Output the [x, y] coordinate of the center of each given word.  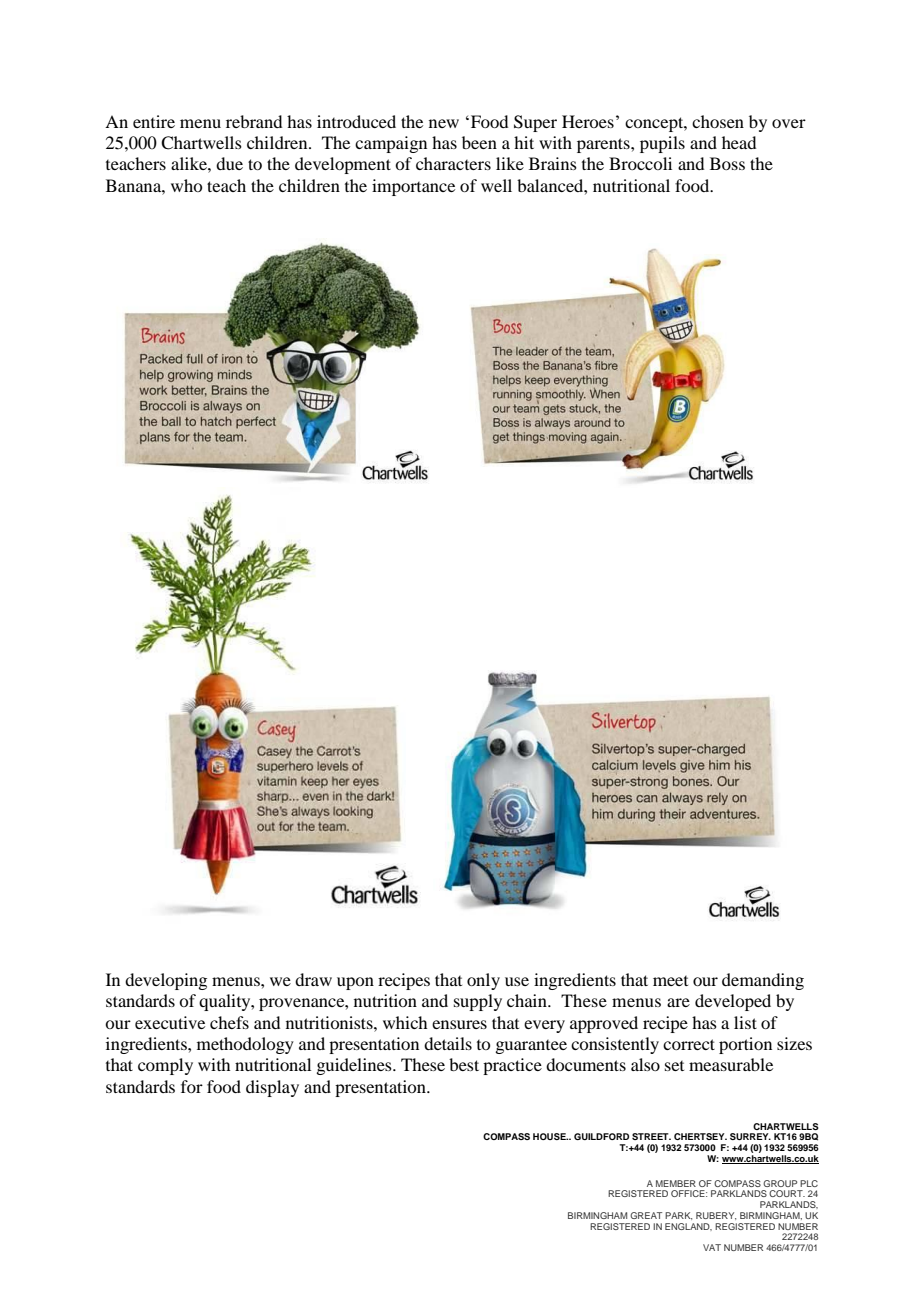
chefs [229, 1022]
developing [166, 981]
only [483, 981]
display [272, 1088]
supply [478, 1002]
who [186, 185]
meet [670, 981]
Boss [727, 163]
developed [733, 1002]
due [229, 163]
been [479, 142]
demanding [763, 981]
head [739, 142]
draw [313, 979]
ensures [459, 1024]
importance [413, 187]
